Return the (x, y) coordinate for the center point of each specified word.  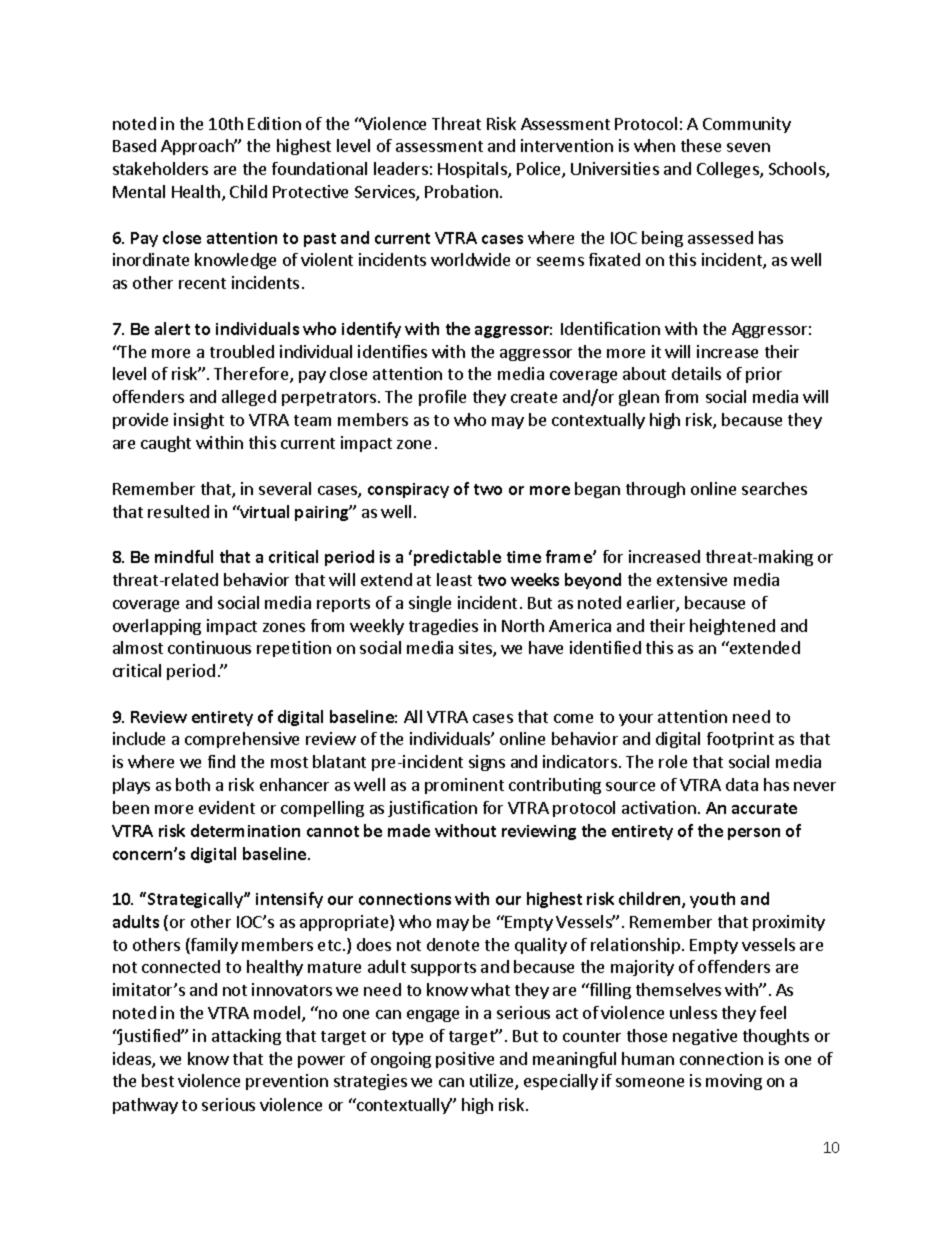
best (158, 1080)
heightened (732, 627)
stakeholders (160, 168)
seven (748, 147)
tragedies (443, 627)
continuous (209, 647)
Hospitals (473, 170)
